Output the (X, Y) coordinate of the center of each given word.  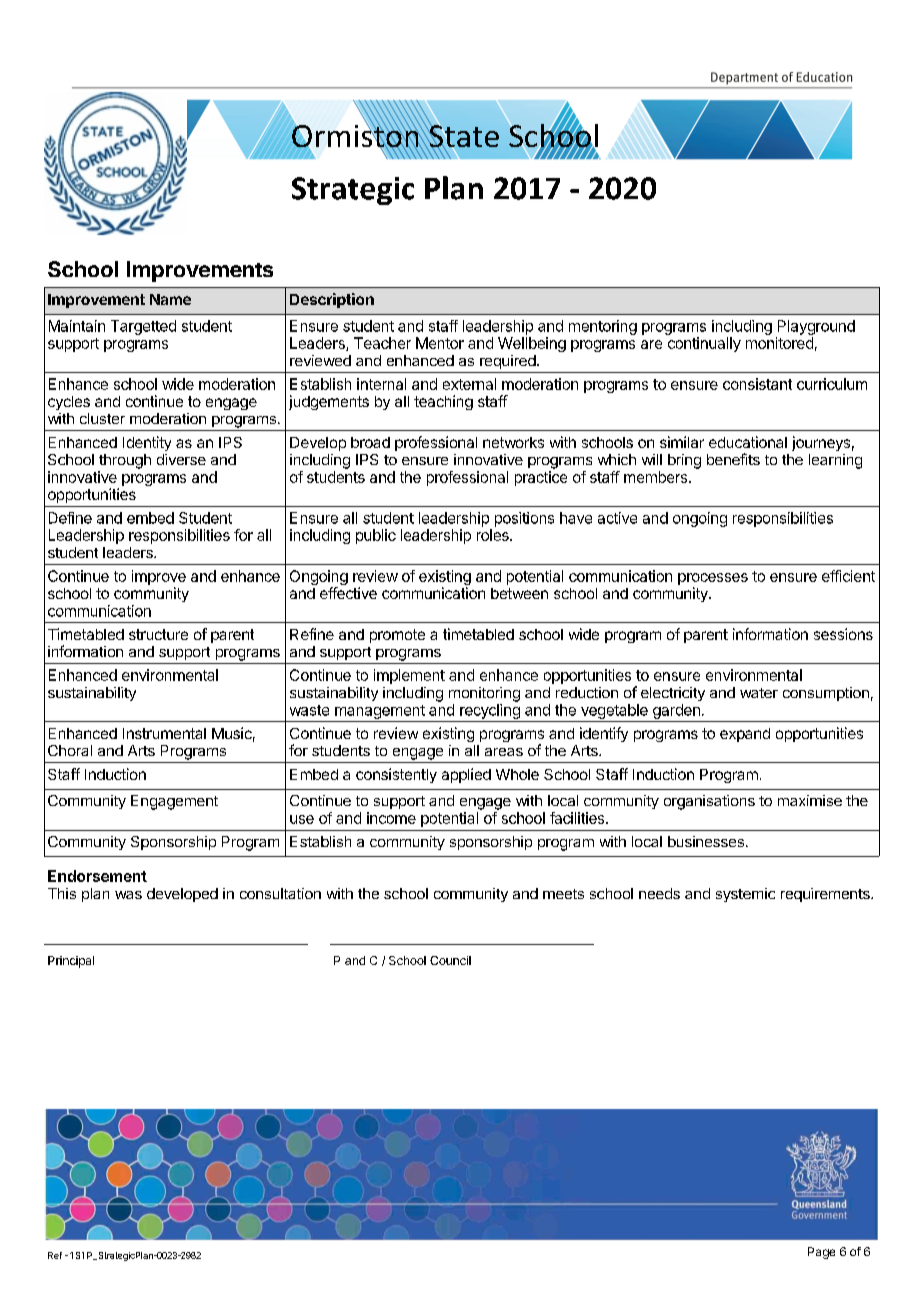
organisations (709, 802)
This (62, 893)
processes (713, 579)
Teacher (382, 343)
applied (466, 775)
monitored (779, 343)
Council (450, 960)
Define (70, 518)
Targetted (143, 327)
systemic (745, 895)
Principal (71, 962)
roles (494, 535)
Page (821, 1253)
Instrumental (164, 733)
